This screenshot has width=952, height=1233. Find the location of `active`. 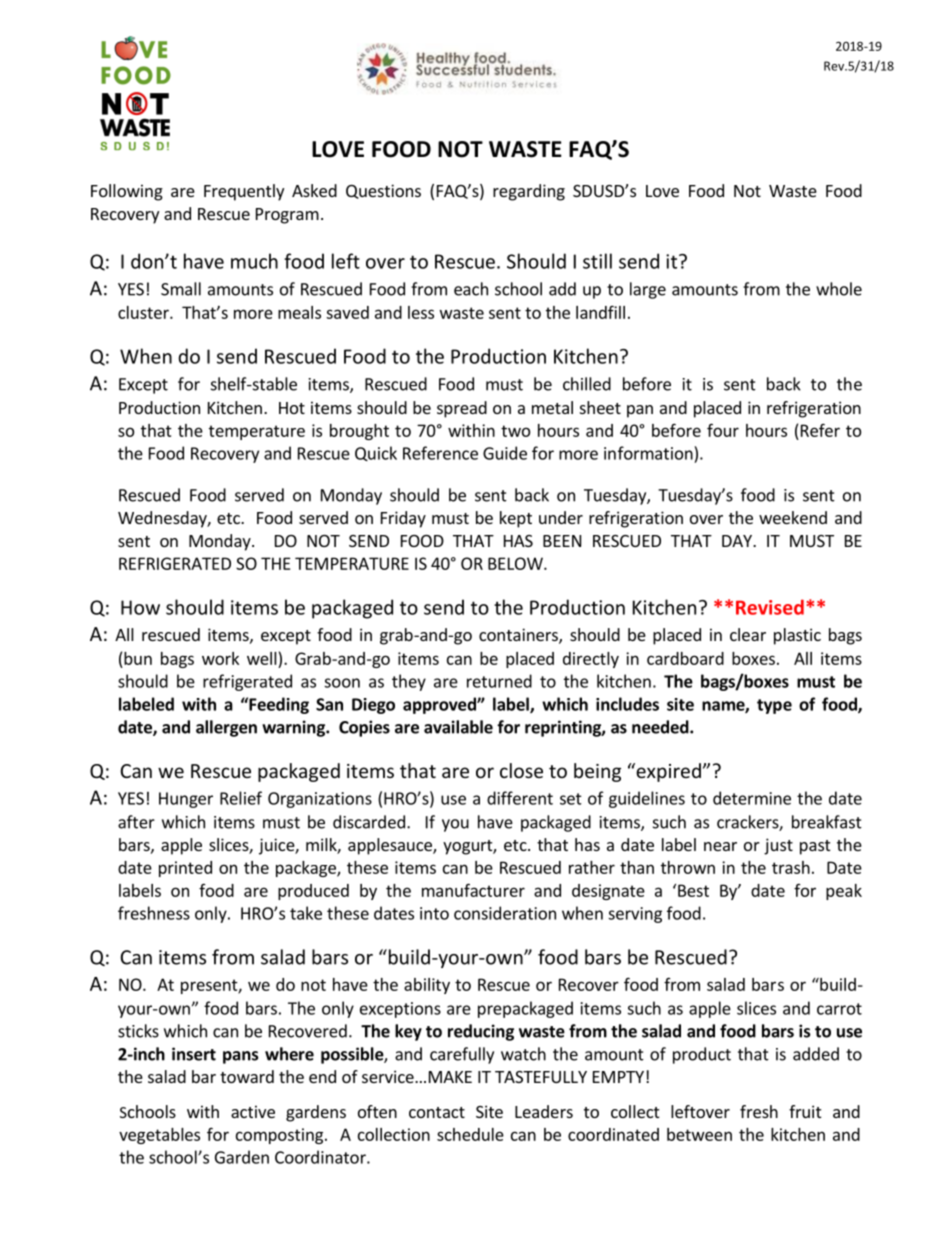

active is located at coordinates (253, 1111).
